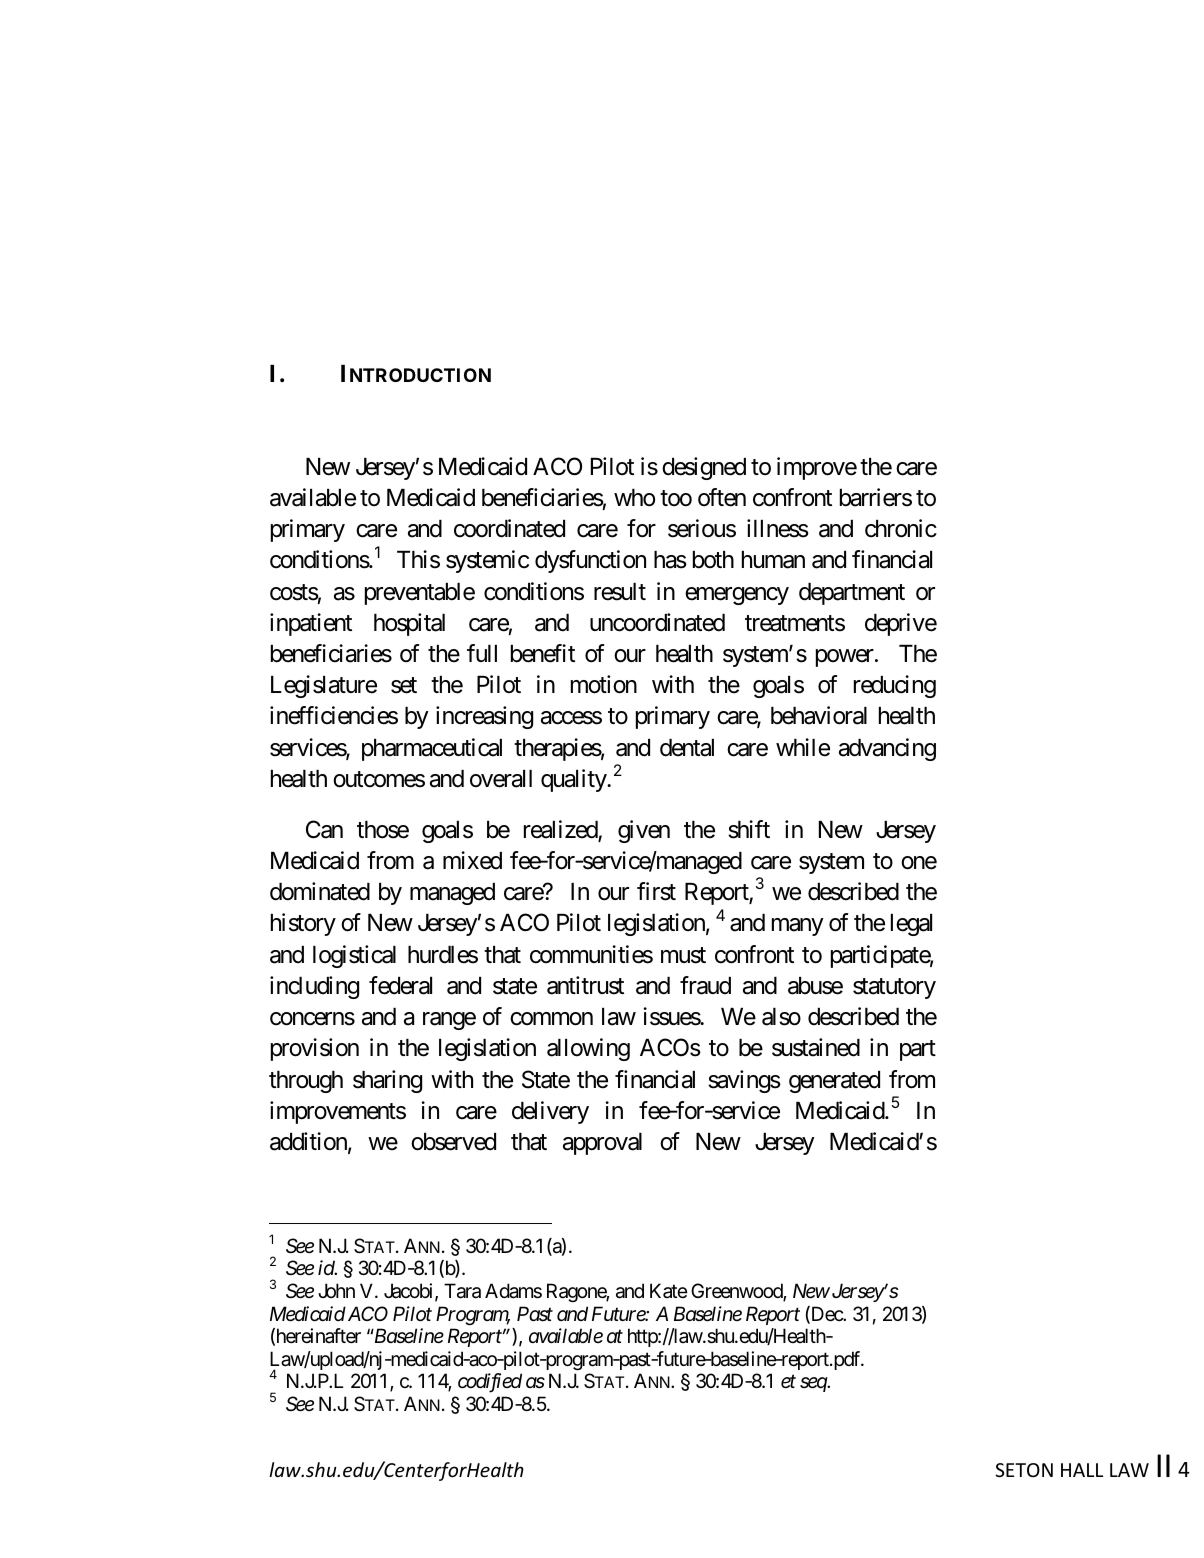 This screenshot has width=1204, height=1558. What do you see at coordinates (409, 624) in the screenshot?
I see `hospital` at bounding box center [409, 624].
